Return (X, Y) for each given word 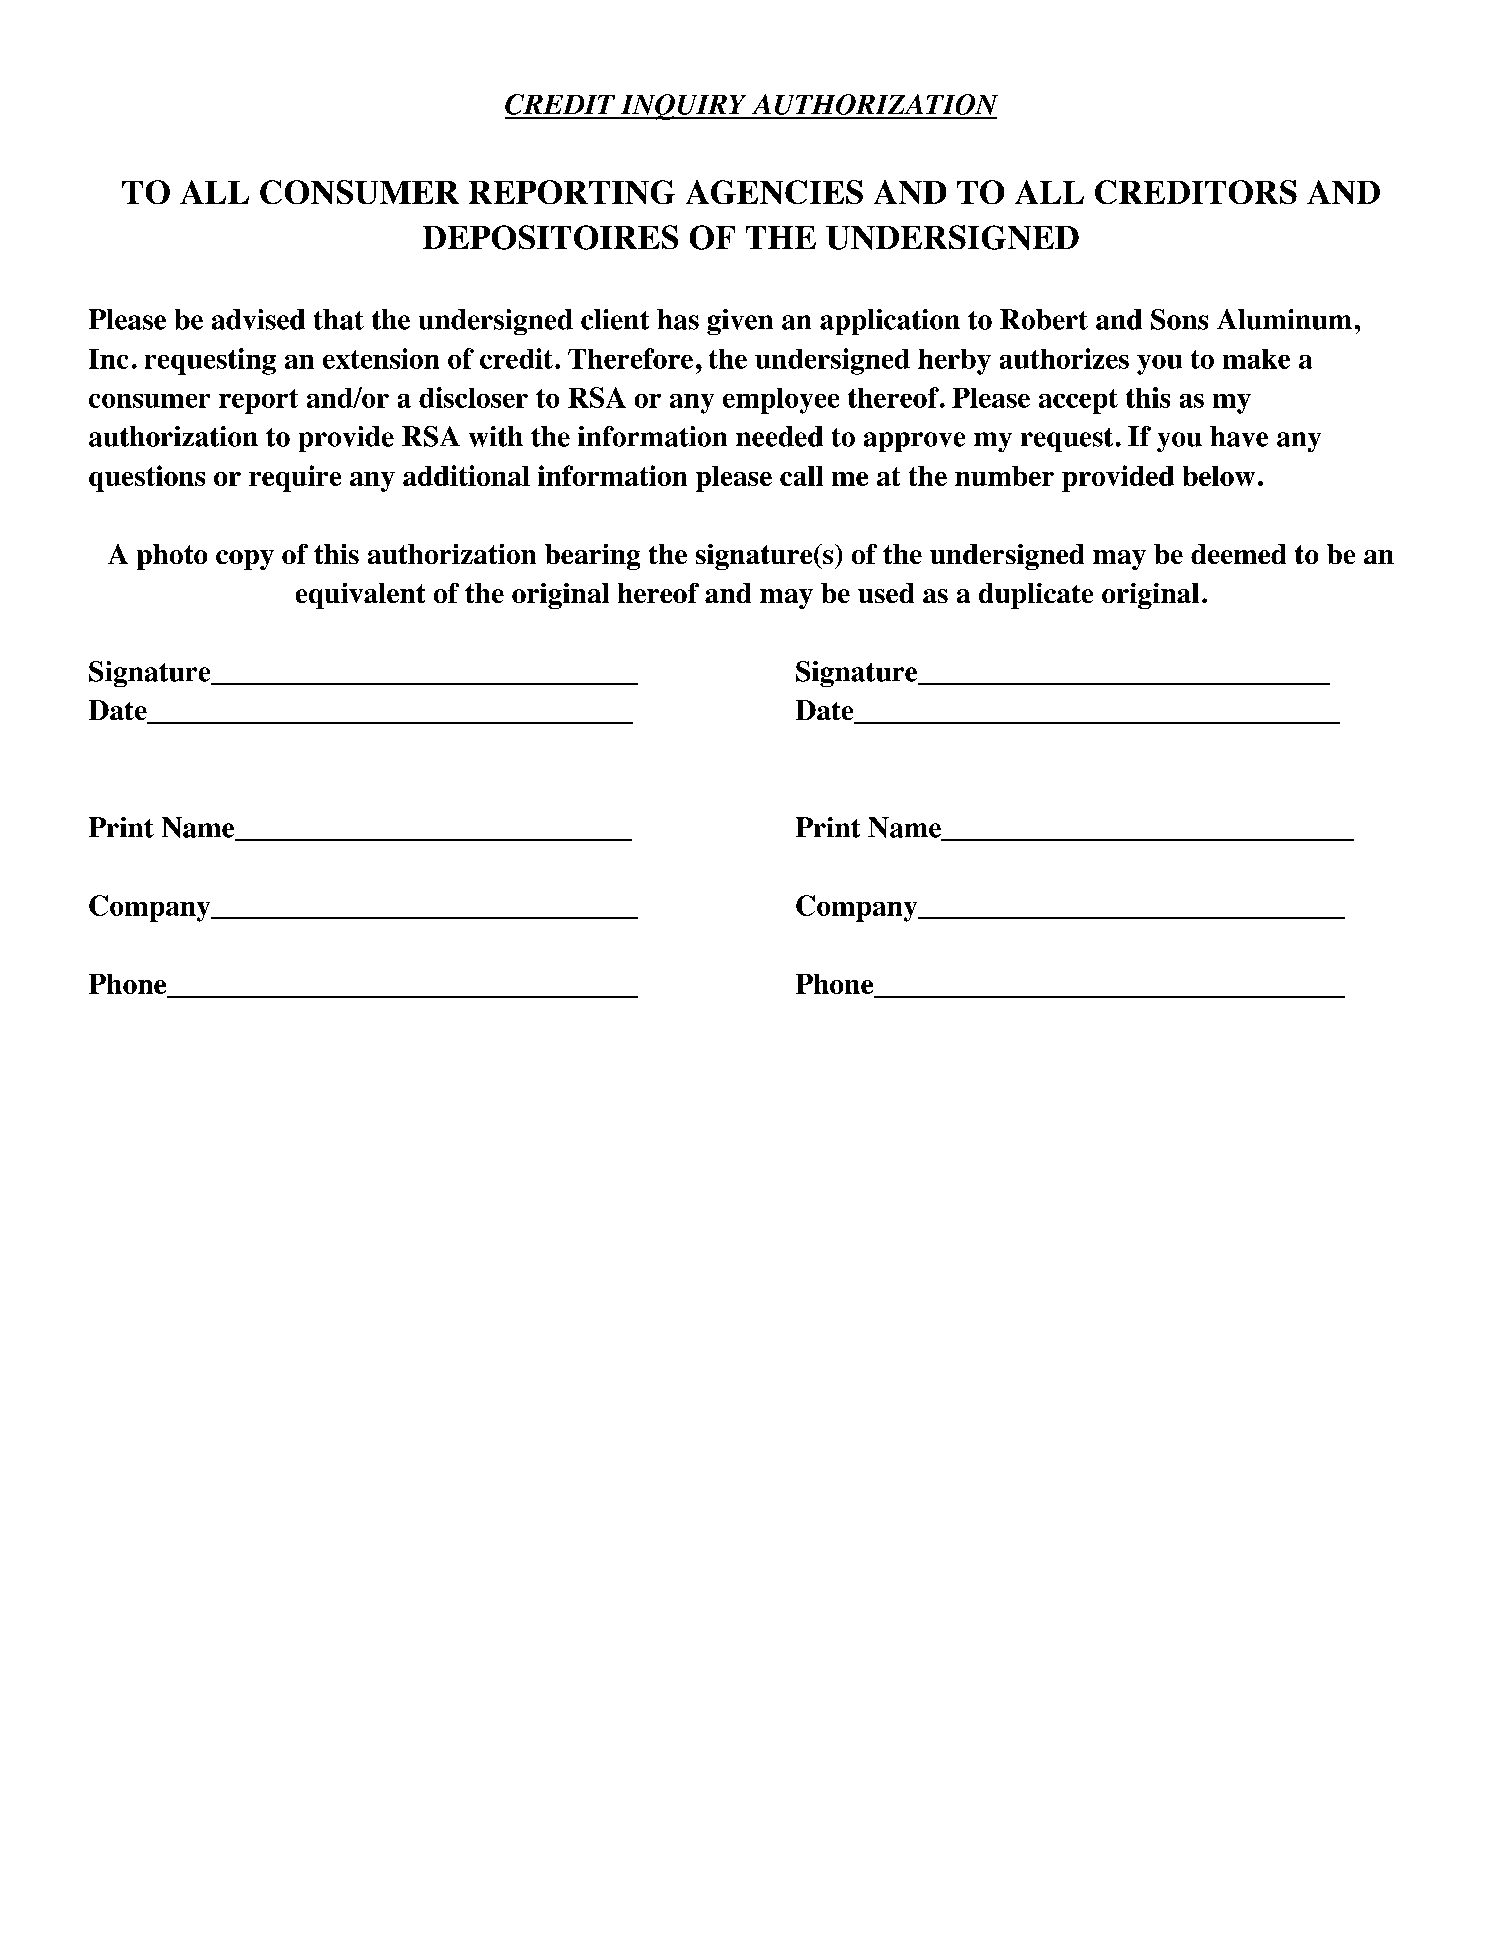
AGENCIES (774, 192)
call (801, 476)
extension (381, 358)
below (1219, 476)
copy (245, 560)
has (678, 319)
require (295, 478)
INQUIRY (684, 107)
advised (258, 319)
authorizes (1064, 358)
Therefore (630, 358)
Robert (1044, 319)
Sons (1179, 319)
